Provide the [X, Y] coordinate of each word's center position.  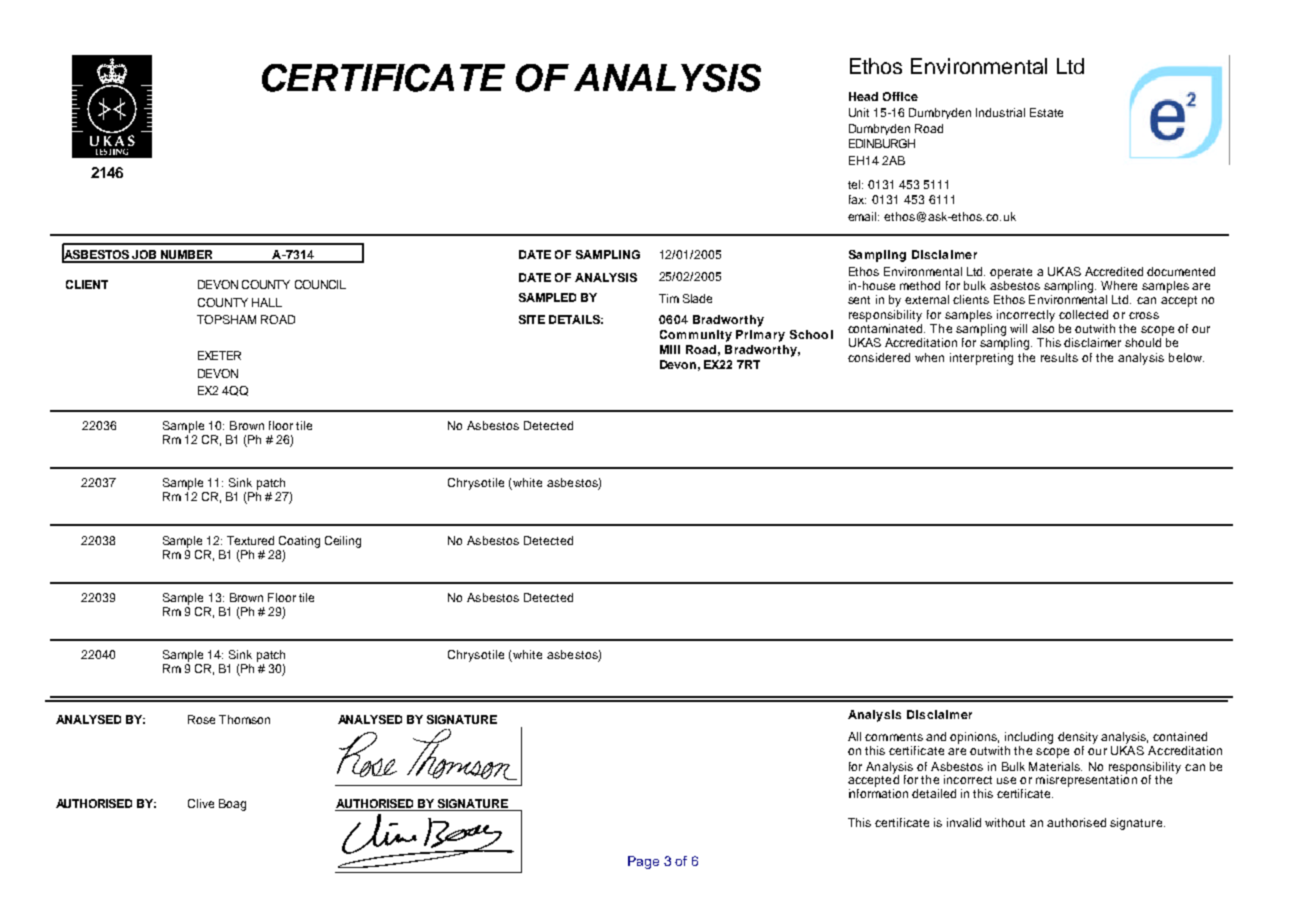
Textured [250, 540]
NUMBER [187, 256]
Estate [1046, 112]
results [1059, 357]
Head [863, 96]
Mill [670, 349]
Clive [201, 803]
